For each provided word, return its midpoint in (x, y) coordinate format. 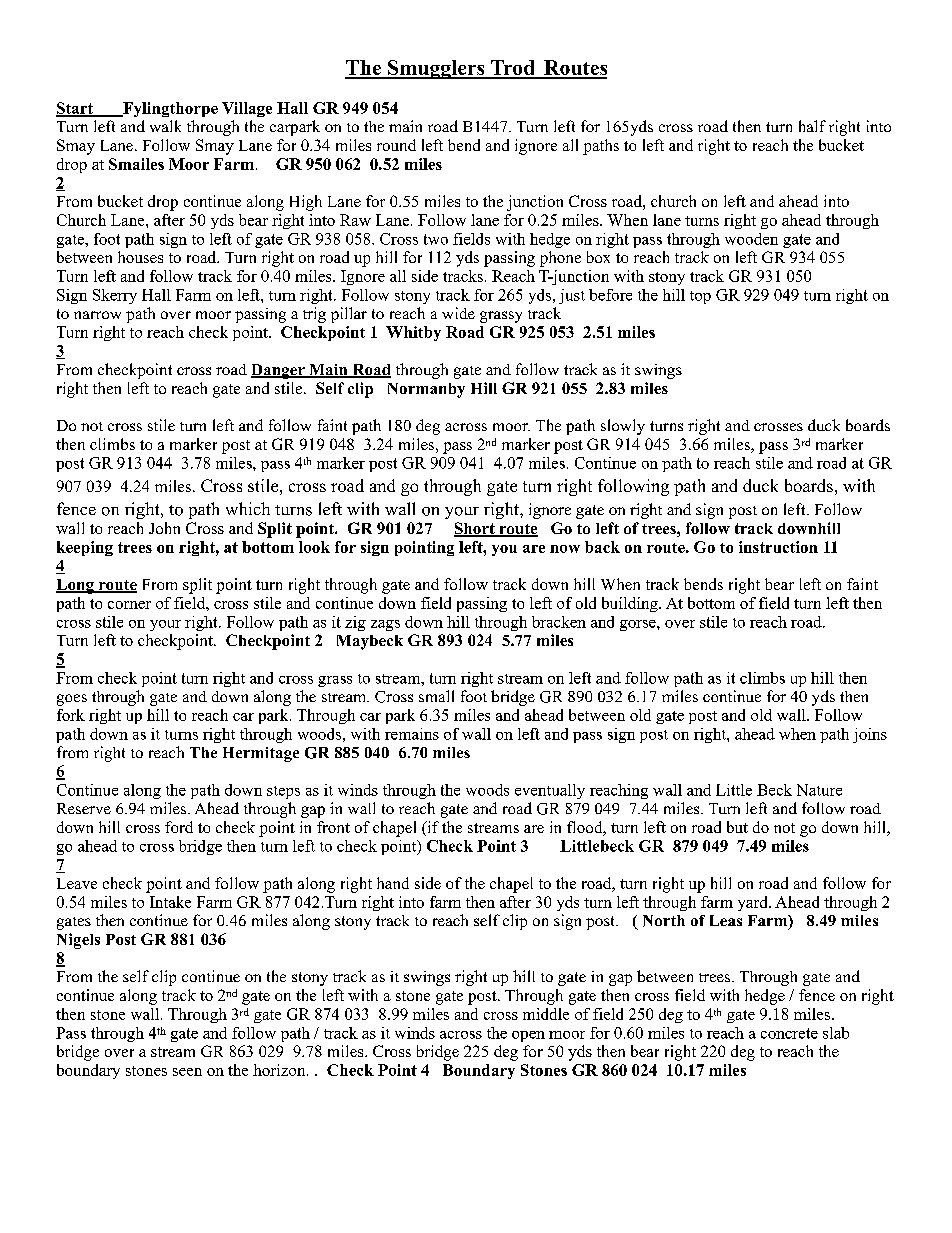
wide (458, 313)
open (528, 1036)
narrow (97, 315)
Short (475, 529)
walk (165, 126)
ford (179, 827)
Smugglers (436, 69)
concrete (789, 1033)
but (737, 827)
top (700, 297)
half (812, 126)
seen (187, 1072)
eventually (550, 791)
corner (129, 605)
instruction (778, 547)
